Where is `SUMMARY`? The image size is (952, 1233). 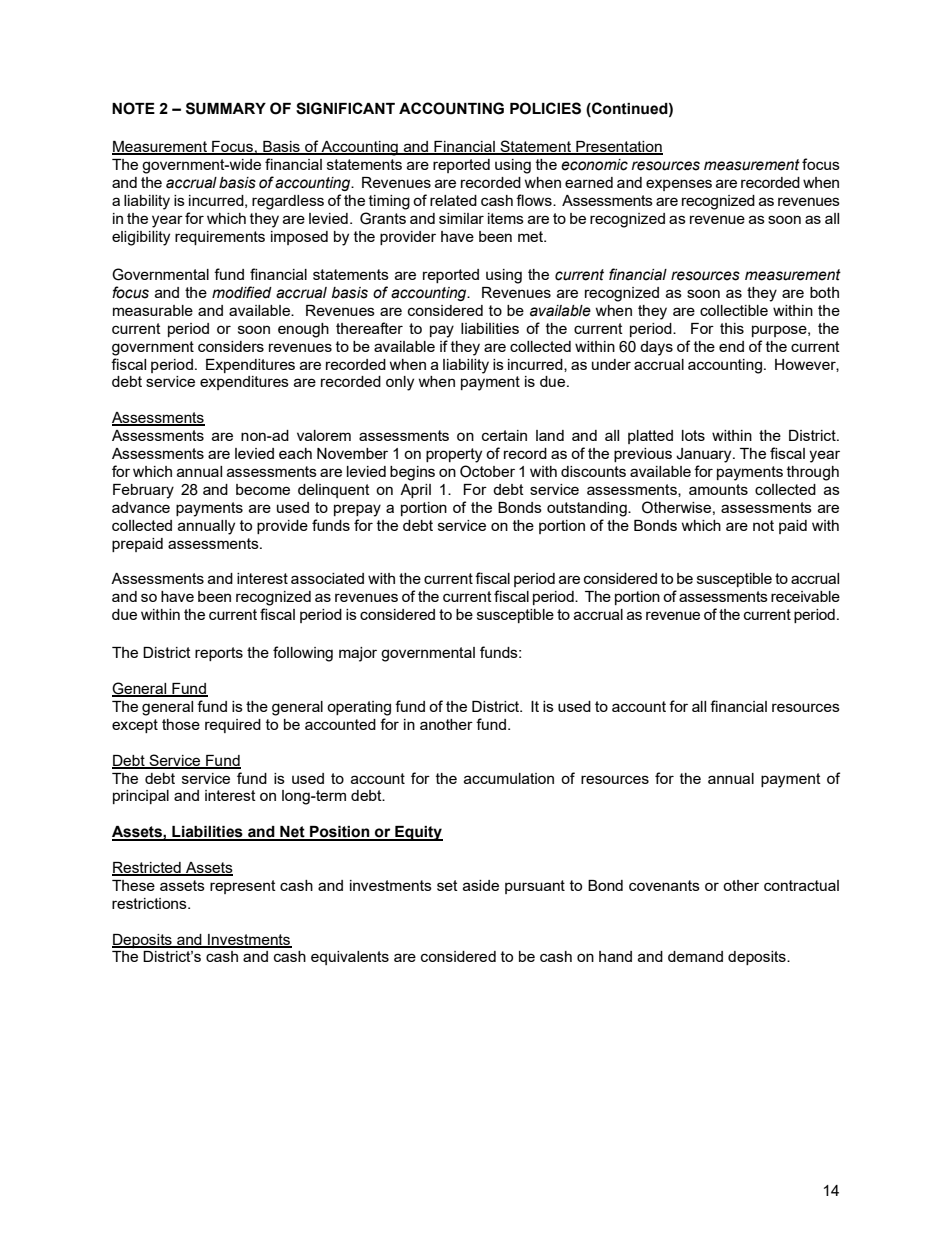
SUMMARY is located at coordinates (226, 108).
